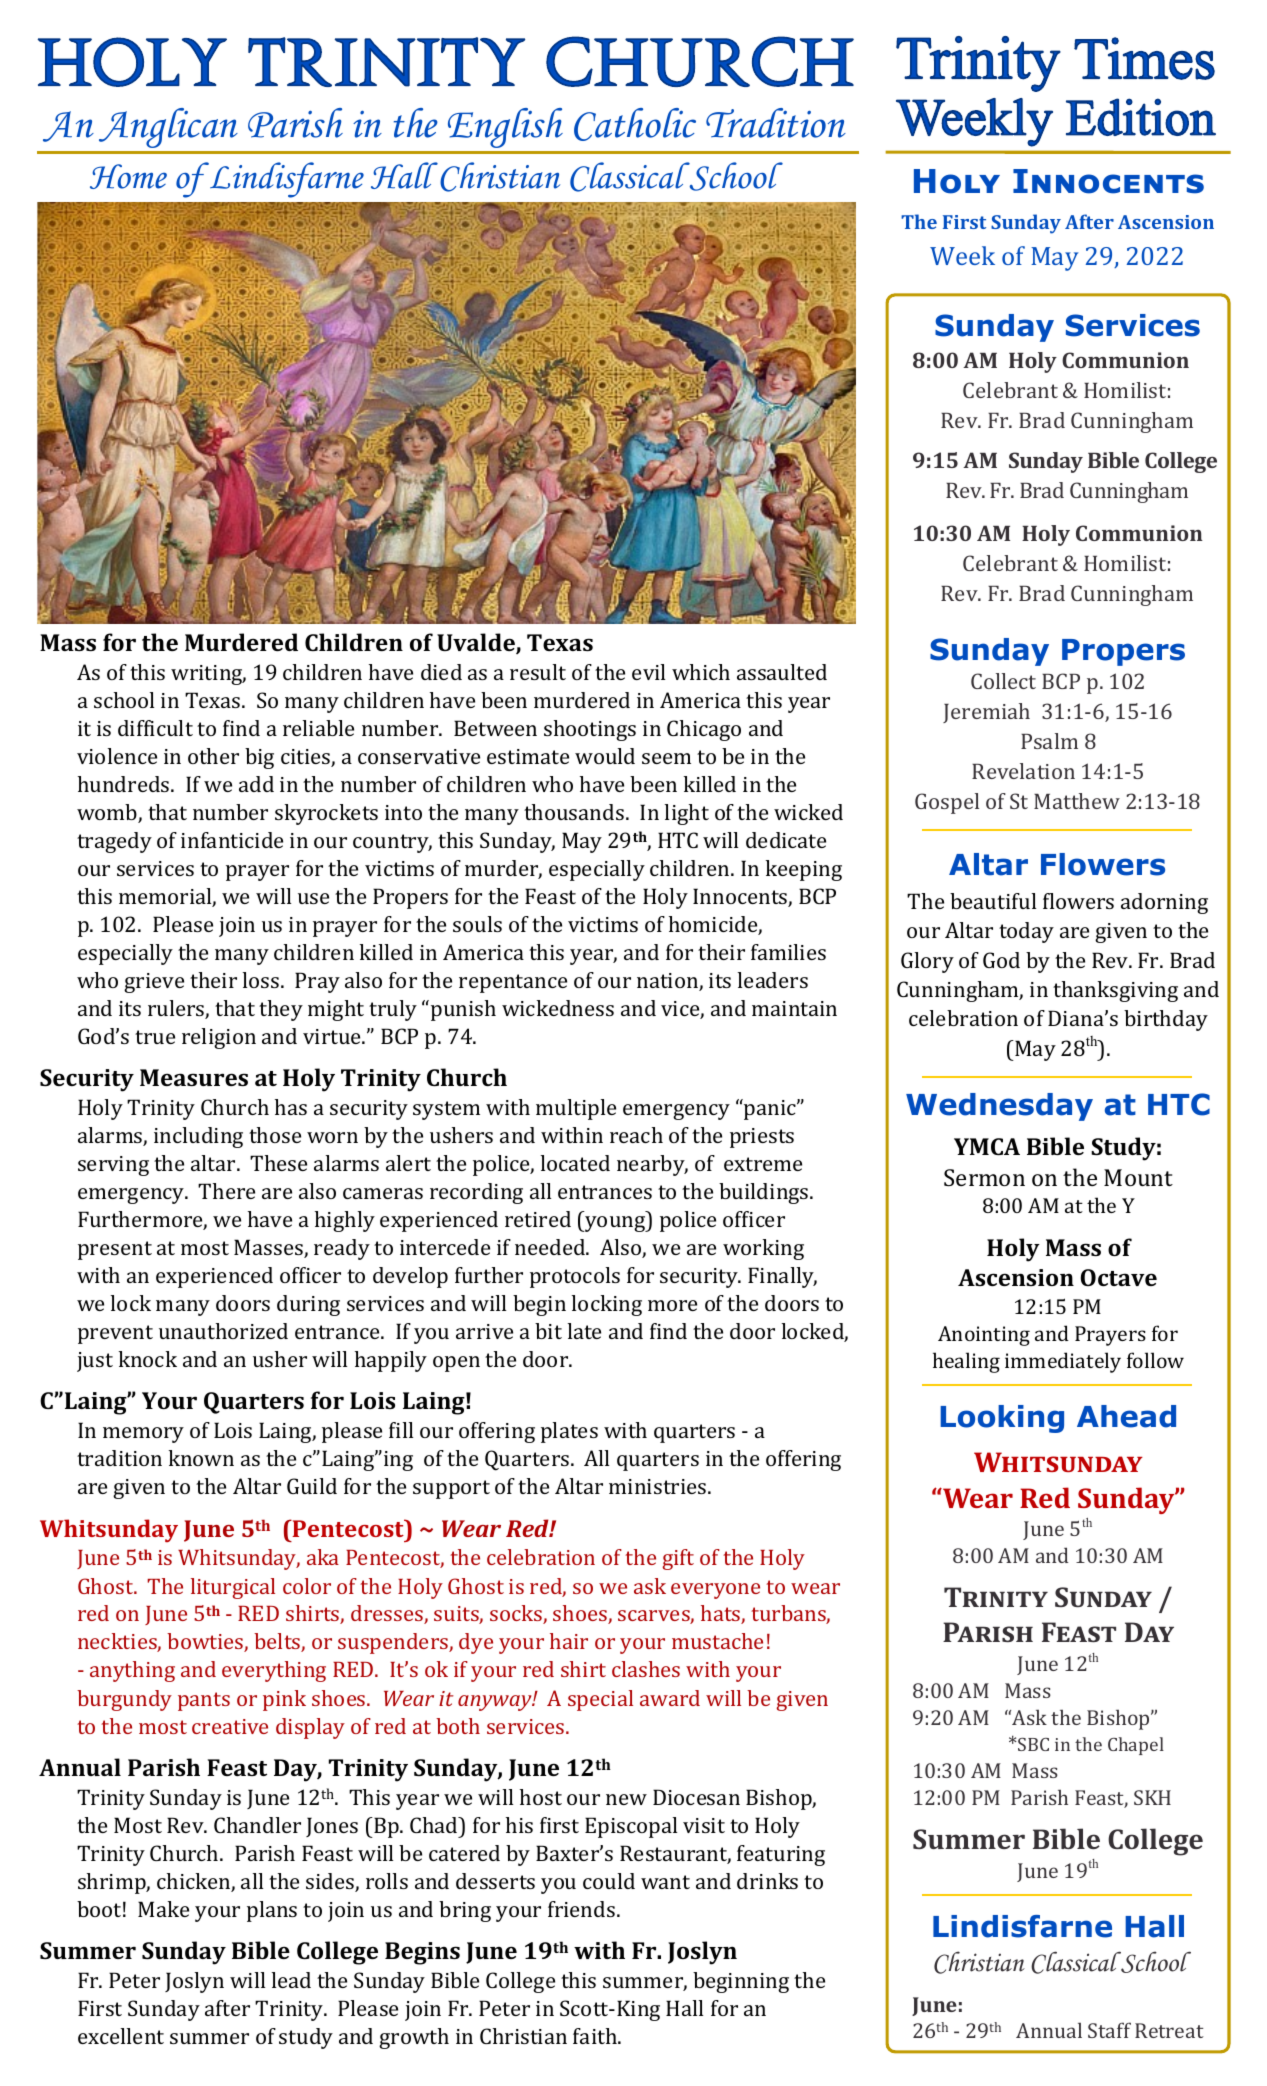 Image resolution: width=1267 pixels, height=2086 pixels. I want to click on plans, so click(272, 1911).
